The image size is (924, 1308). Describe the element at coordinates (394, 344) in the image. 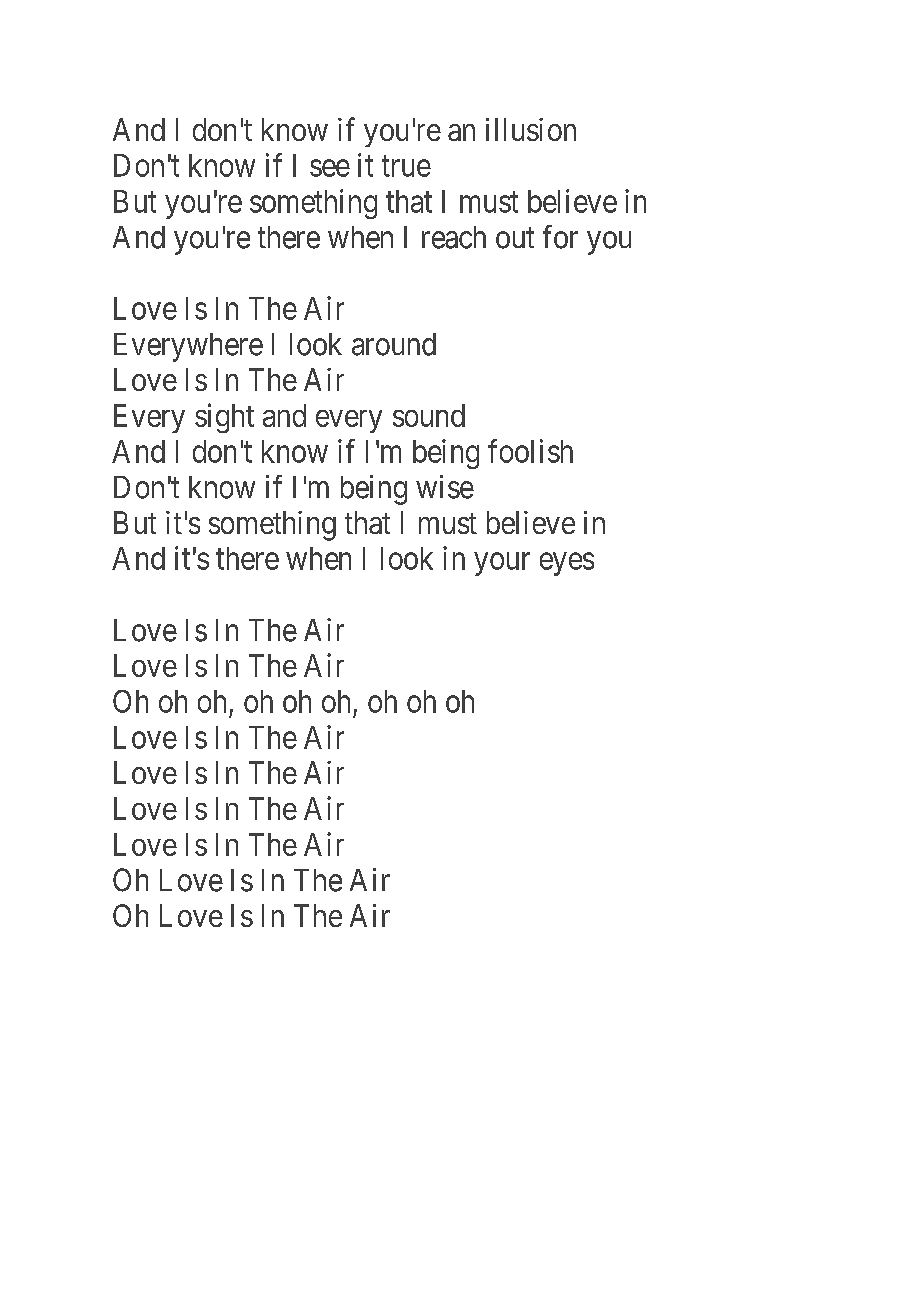

I see `around` at that location.
